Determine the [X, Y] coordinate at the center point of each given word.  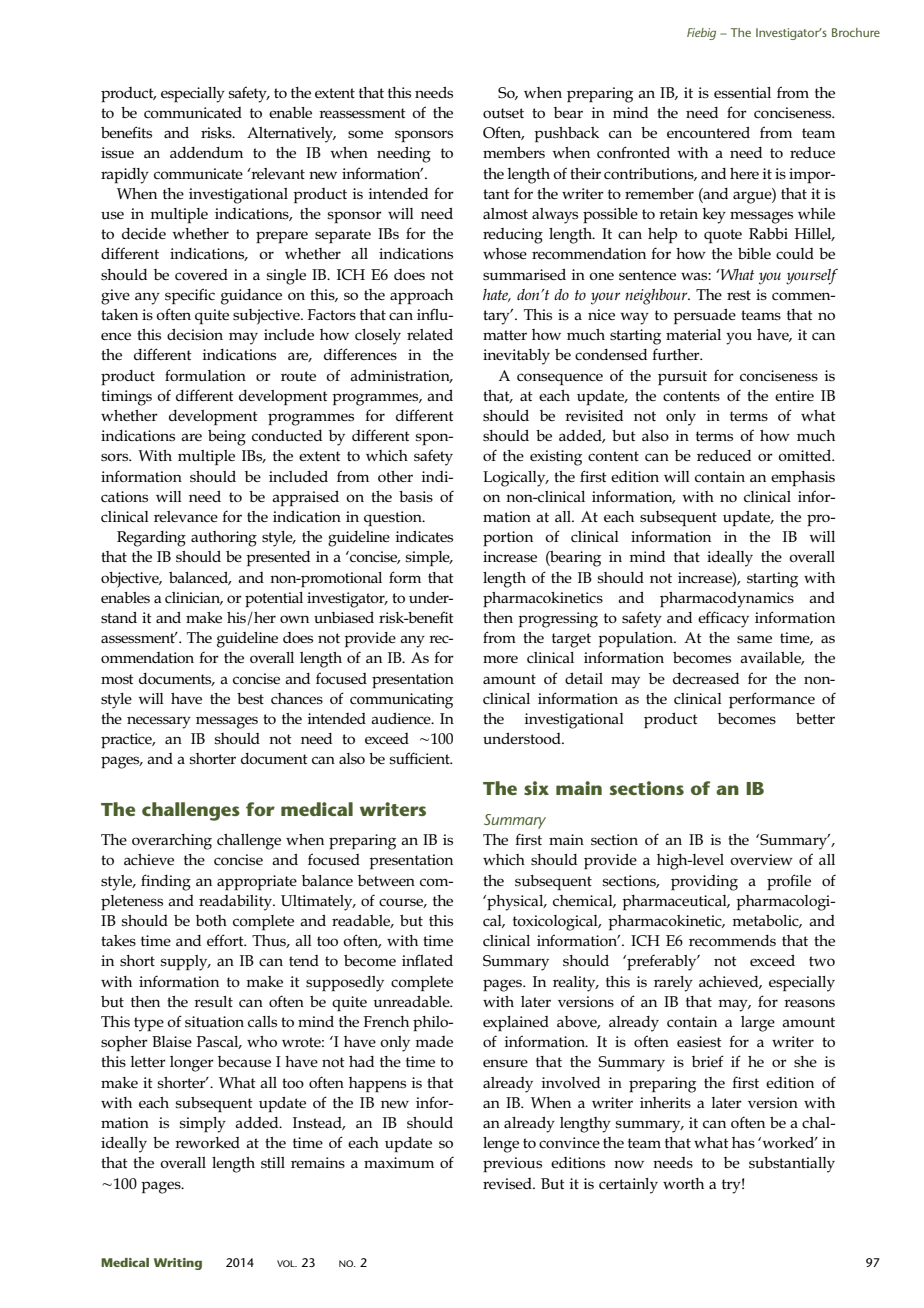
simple [429, 558]
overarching [172, 842]
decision [195, 335]
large [758, 1024]
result [213, 1001]
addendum [206, 152]
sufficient [421, 758]
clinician [194, 598]
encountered [708, 132]
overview [761, 859]
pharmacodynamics [727, 600]
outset [503, 113]
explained [516, 1023]
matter [505, 335]
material [693, 334]
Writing [178, 1264]
